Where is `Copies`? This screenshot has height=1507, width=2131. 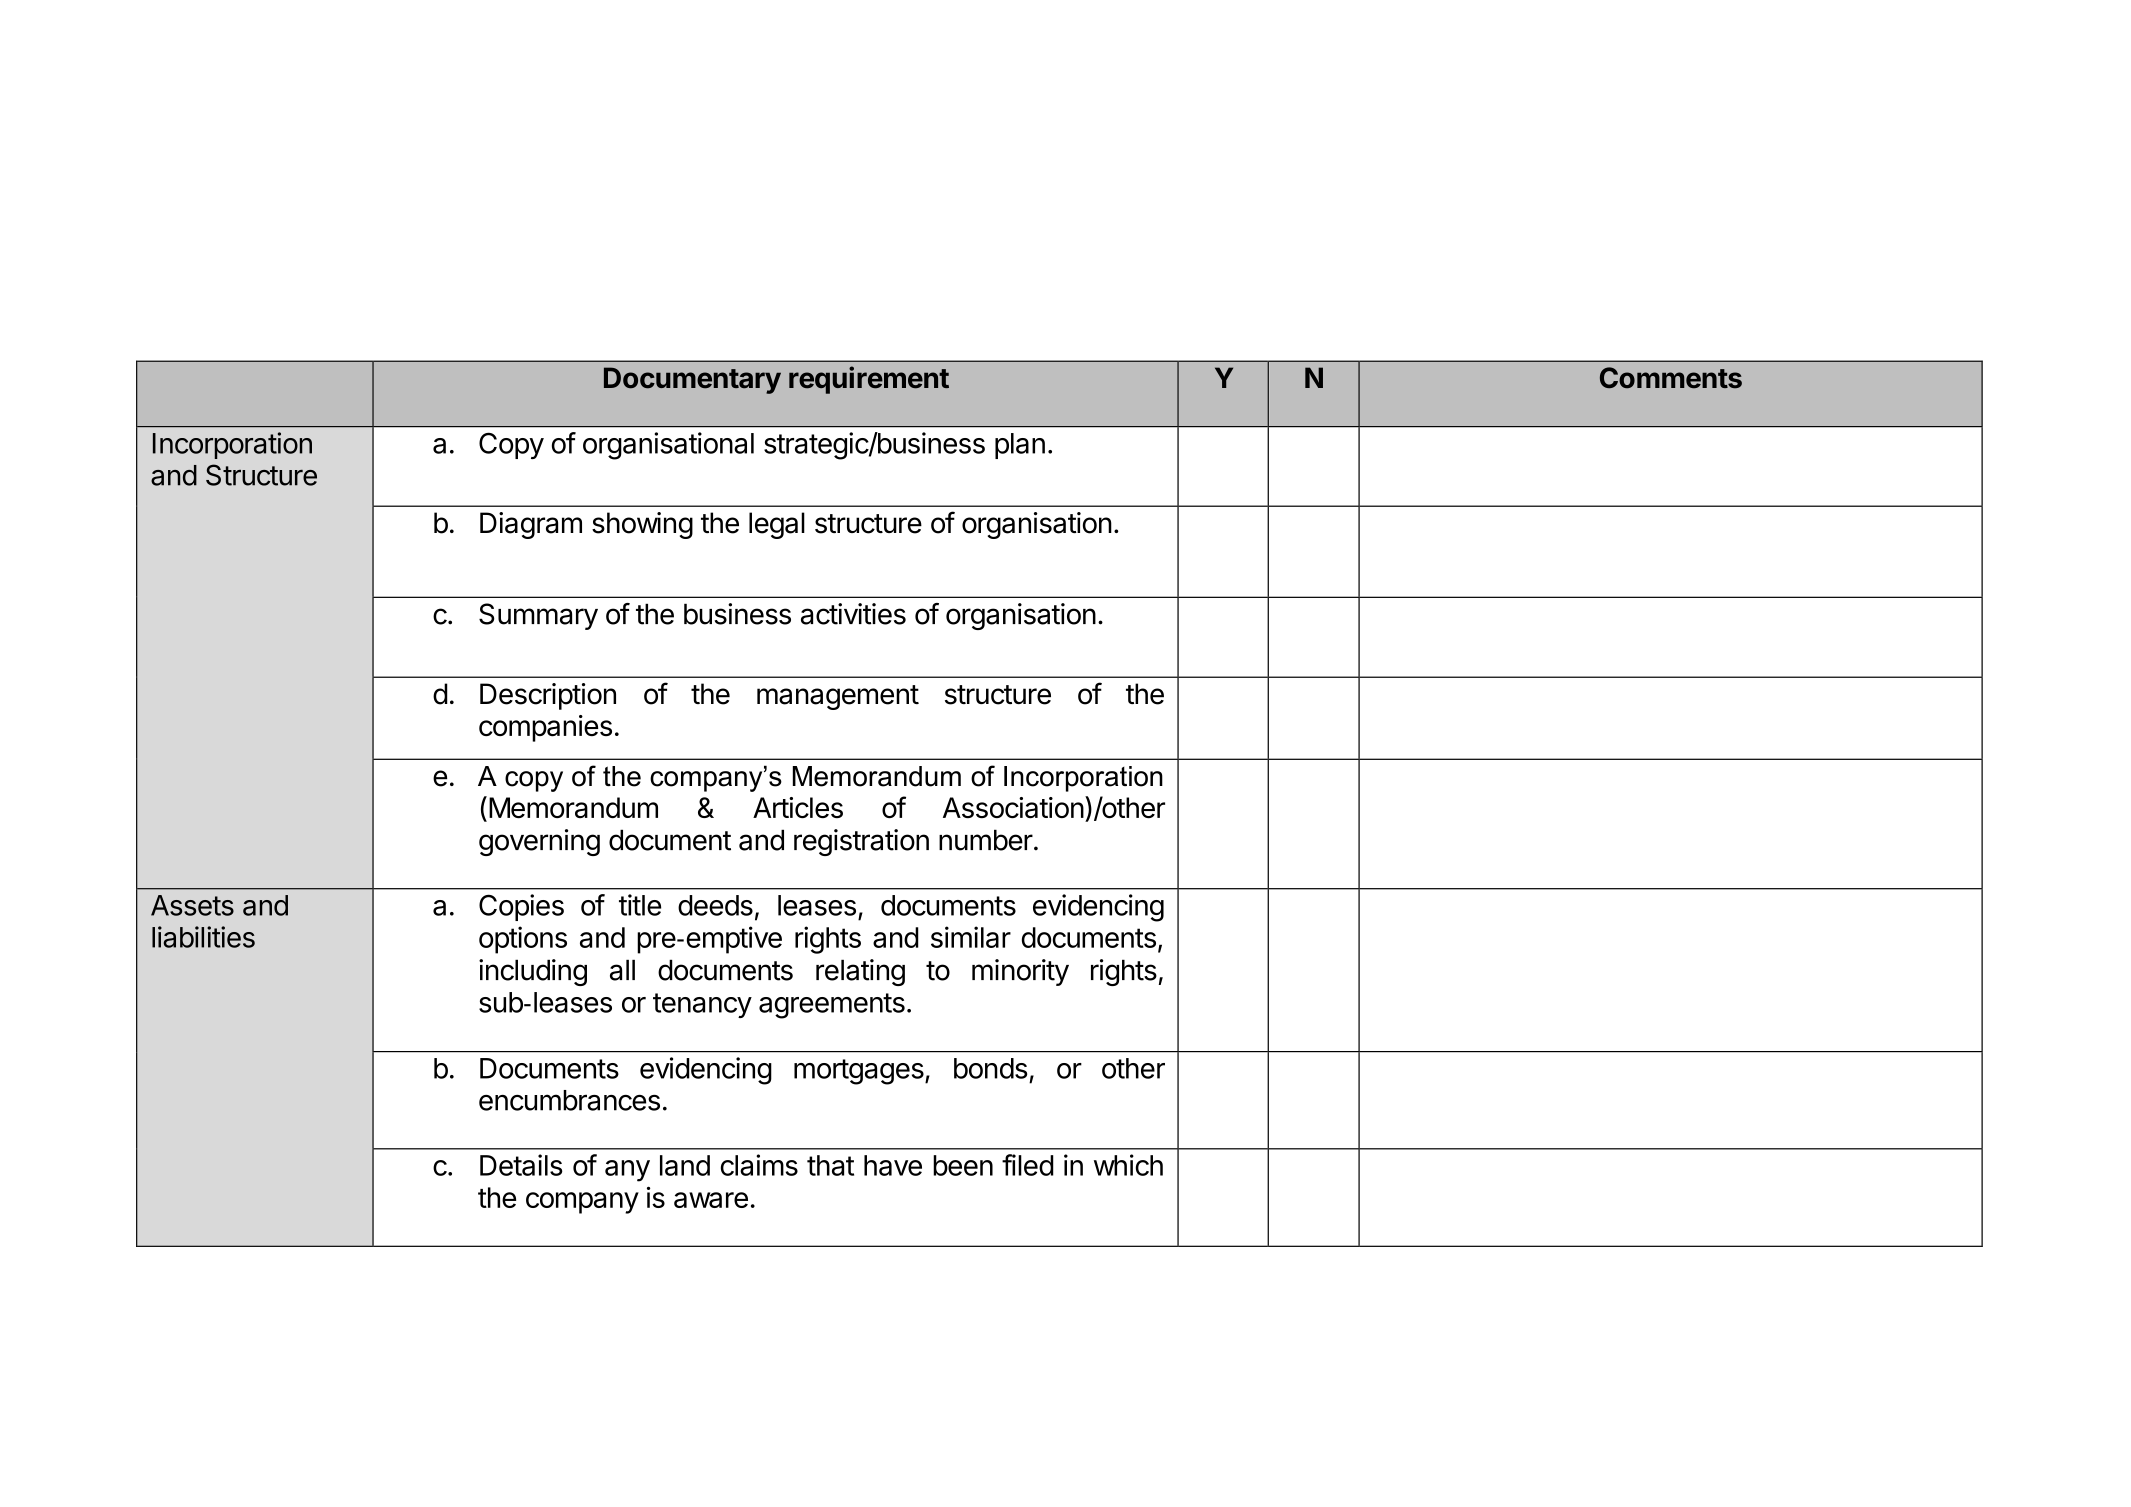
Copies is located at coordinates (521, 907).
